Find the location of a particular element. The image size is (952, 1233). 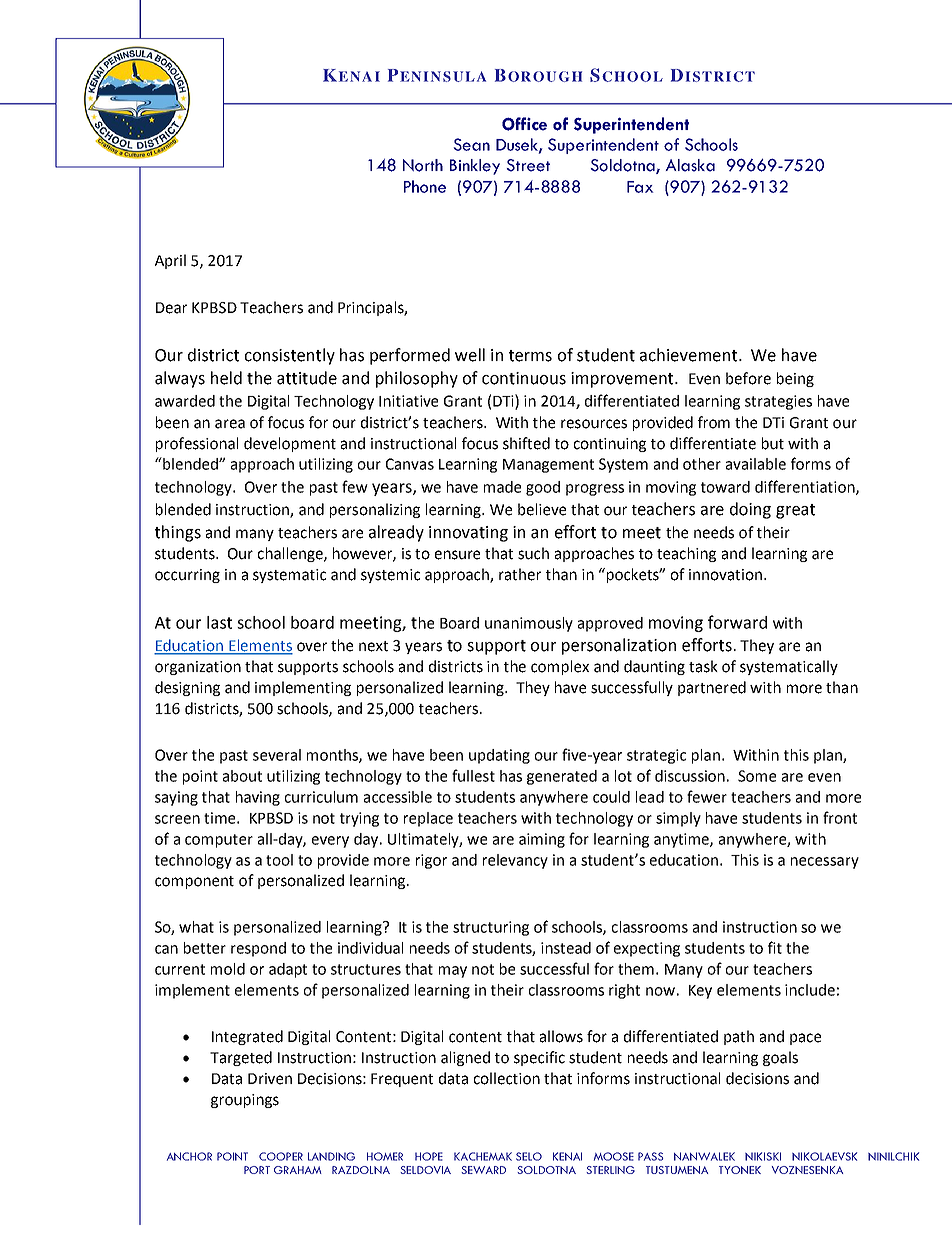

continuous is located at coordinates (524, 378).
